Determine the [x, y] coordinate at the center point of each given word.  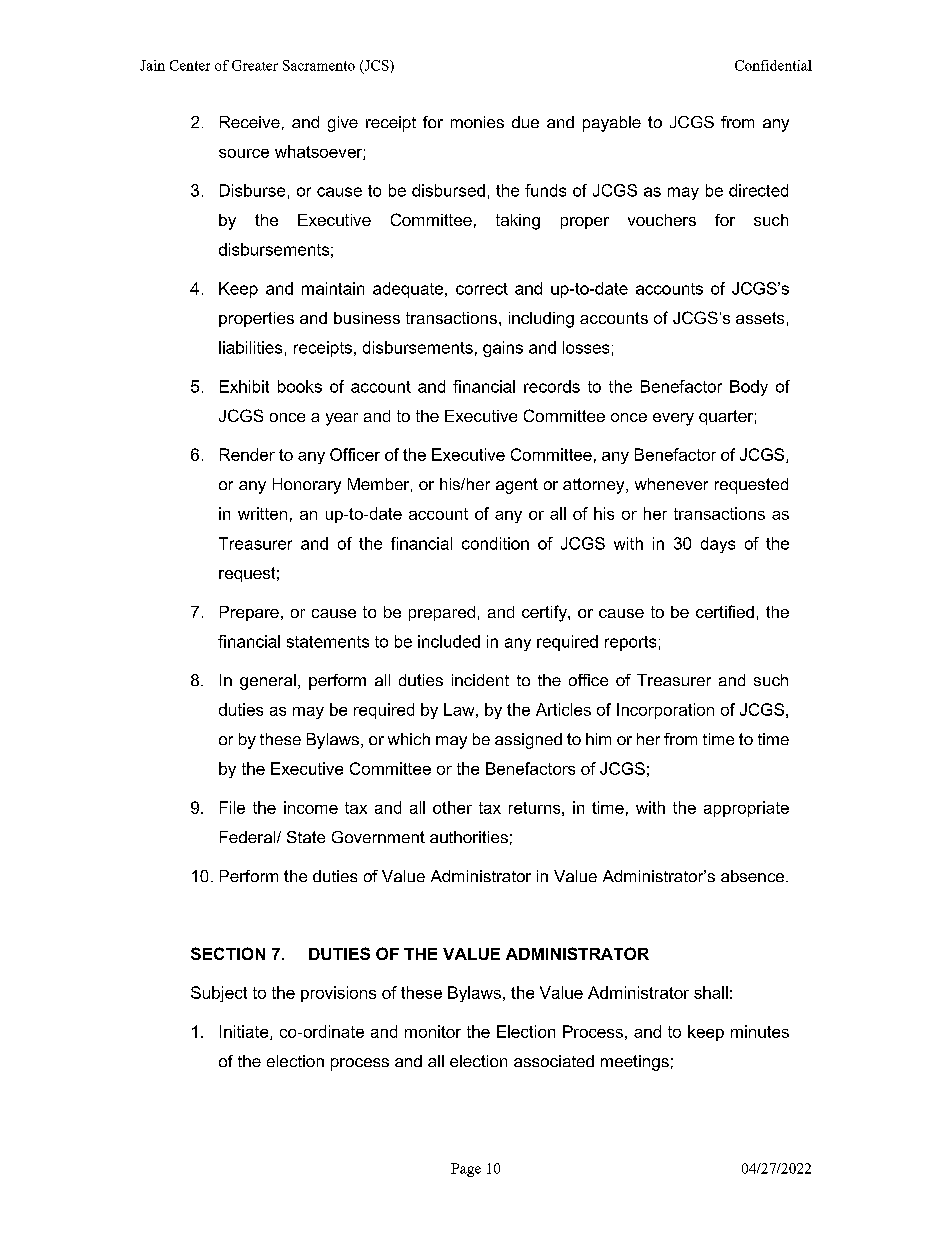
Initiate [245, 1032]
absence [754, 876]
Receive [250, 122]
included [449, 641]
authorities [469, 837]
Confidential [773, 65]
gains [503, 349]
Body [749, 388]
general [268, 682]
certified [725, 611]
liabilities [250, 347]
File [232, 807]
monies [477, 122]
